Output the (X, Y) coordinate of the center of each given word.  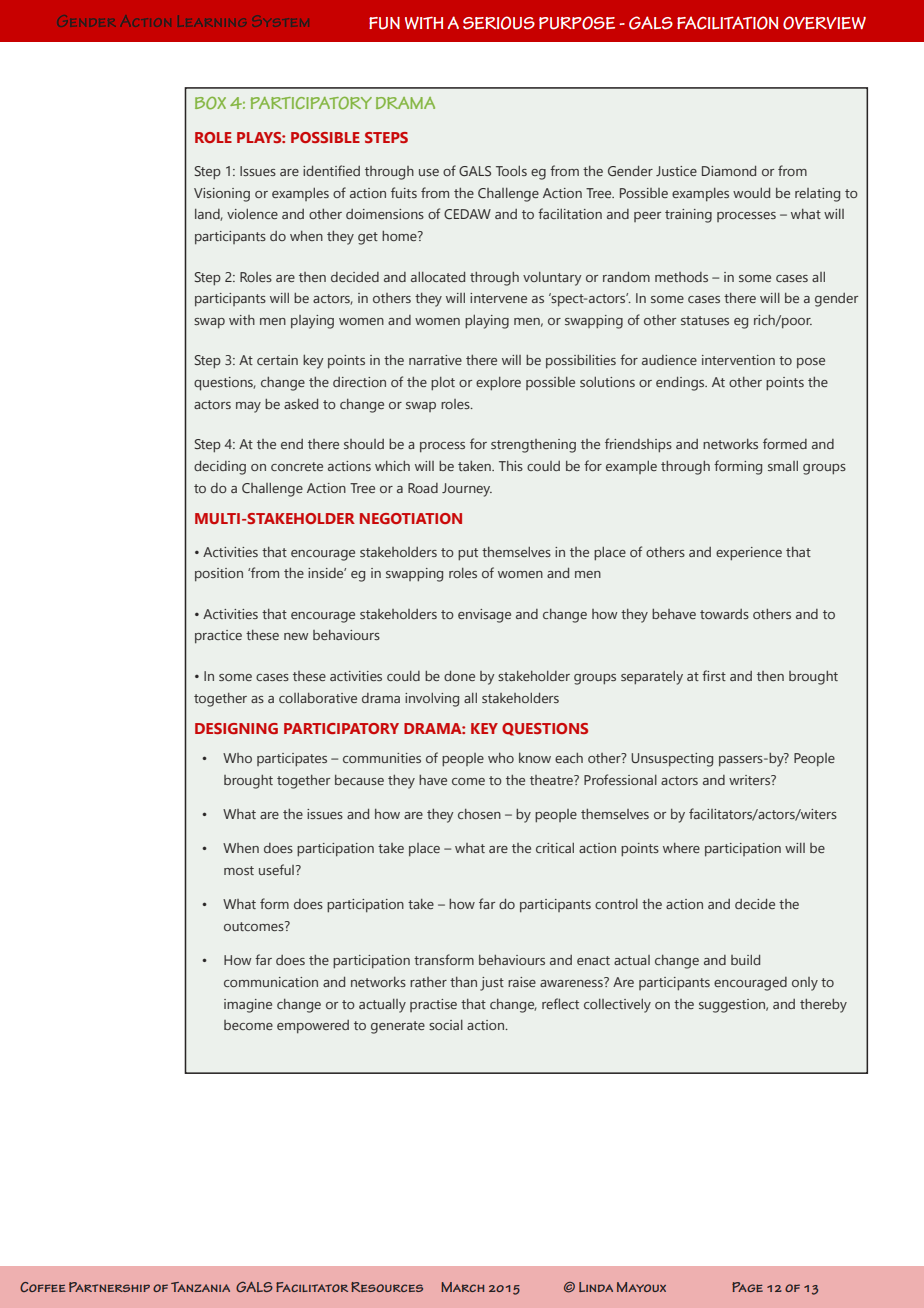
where (681, 848)
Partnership (109, 1287)
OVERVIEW (824, 23)
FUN (384, 23)
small (783, 466)
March (462, 1287)
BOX (210, 103)
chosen (479, 814)
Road (423, 488)
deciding (220, 468)
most (239, 870)
